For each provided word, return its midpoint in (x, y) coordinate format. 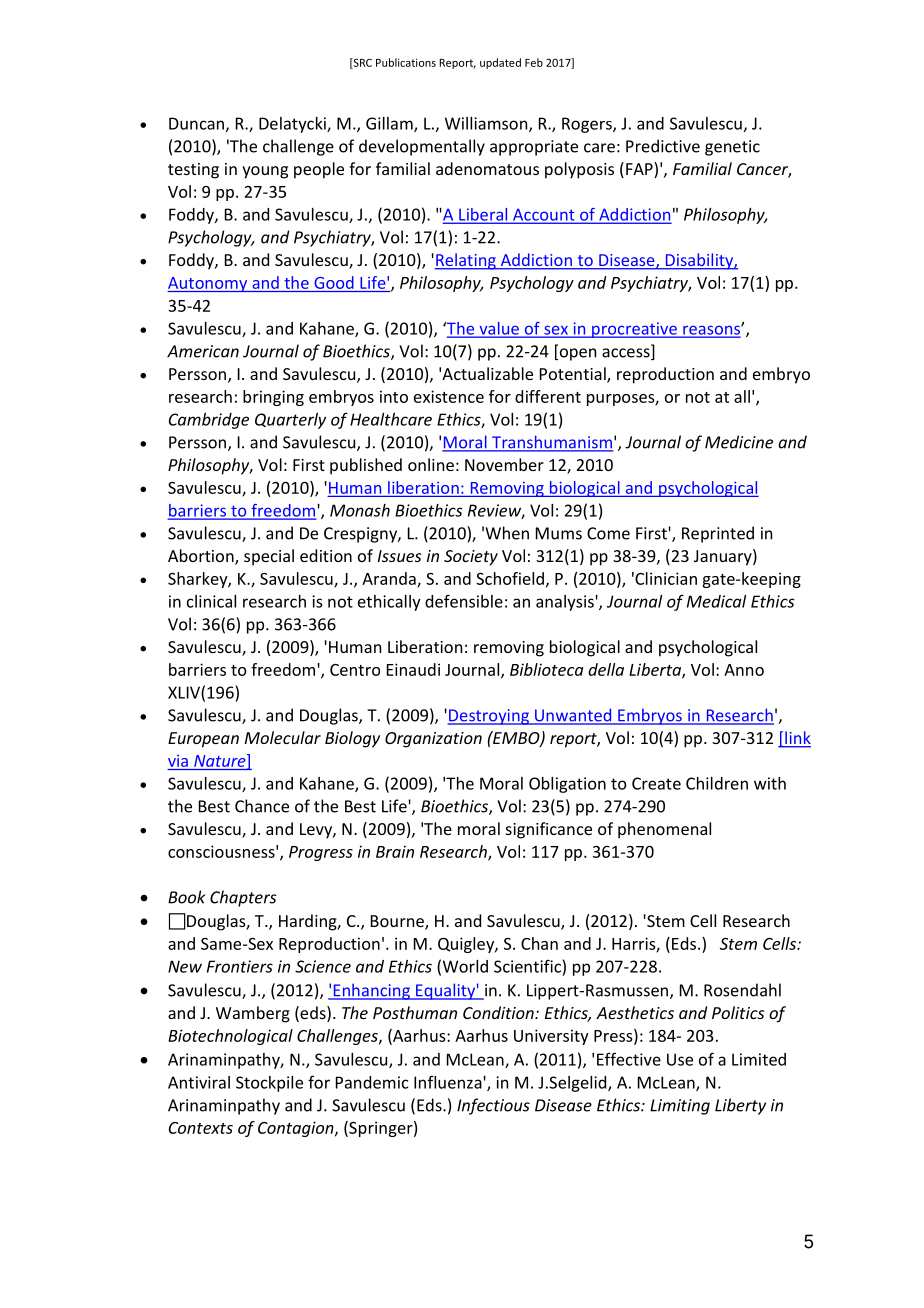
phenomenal (664, 830)
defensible (464, 601)
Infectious (493, 1106)
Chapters (243, 898)
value (499, 329)
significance (549, 830)
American (203, 351)
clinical (211, 601)
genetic (732, 148)
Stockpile (269, 1084)
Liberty (740, 1106)
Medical (716, 601)
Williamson (487, 124)
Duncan (196, 123)
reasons (711, 331)
